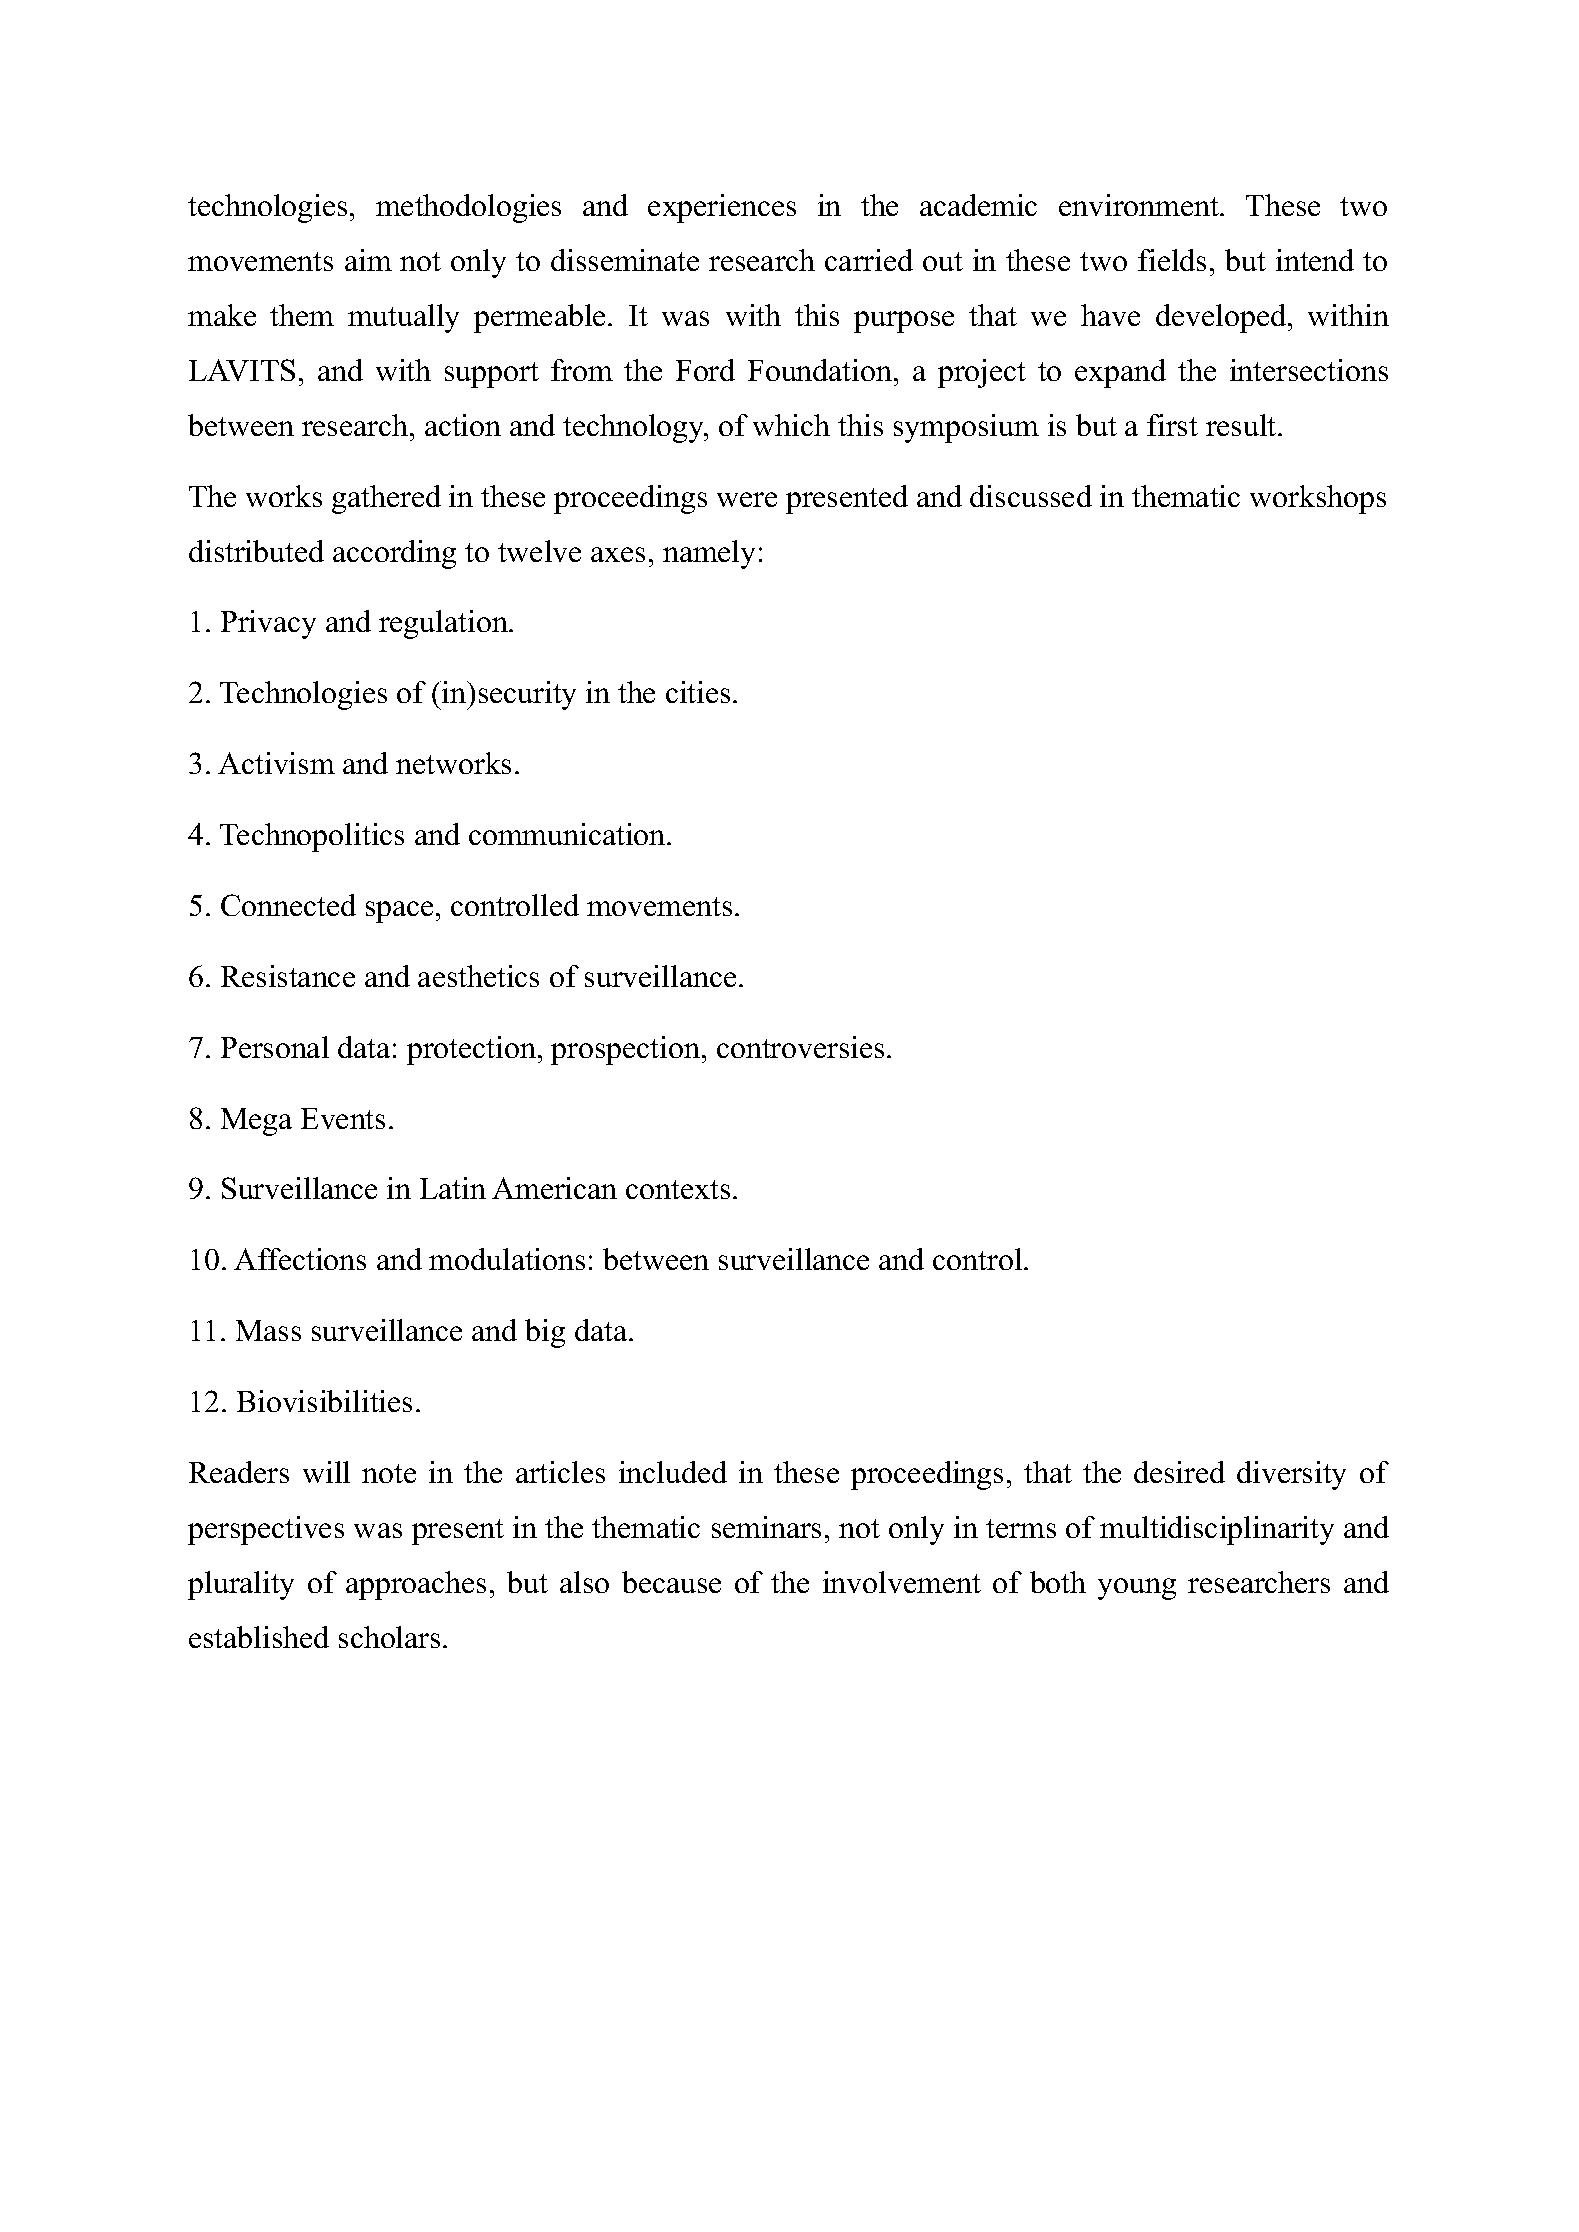 This page has width=1579, height=2232. I want to click on aim, so click(368, 260).
